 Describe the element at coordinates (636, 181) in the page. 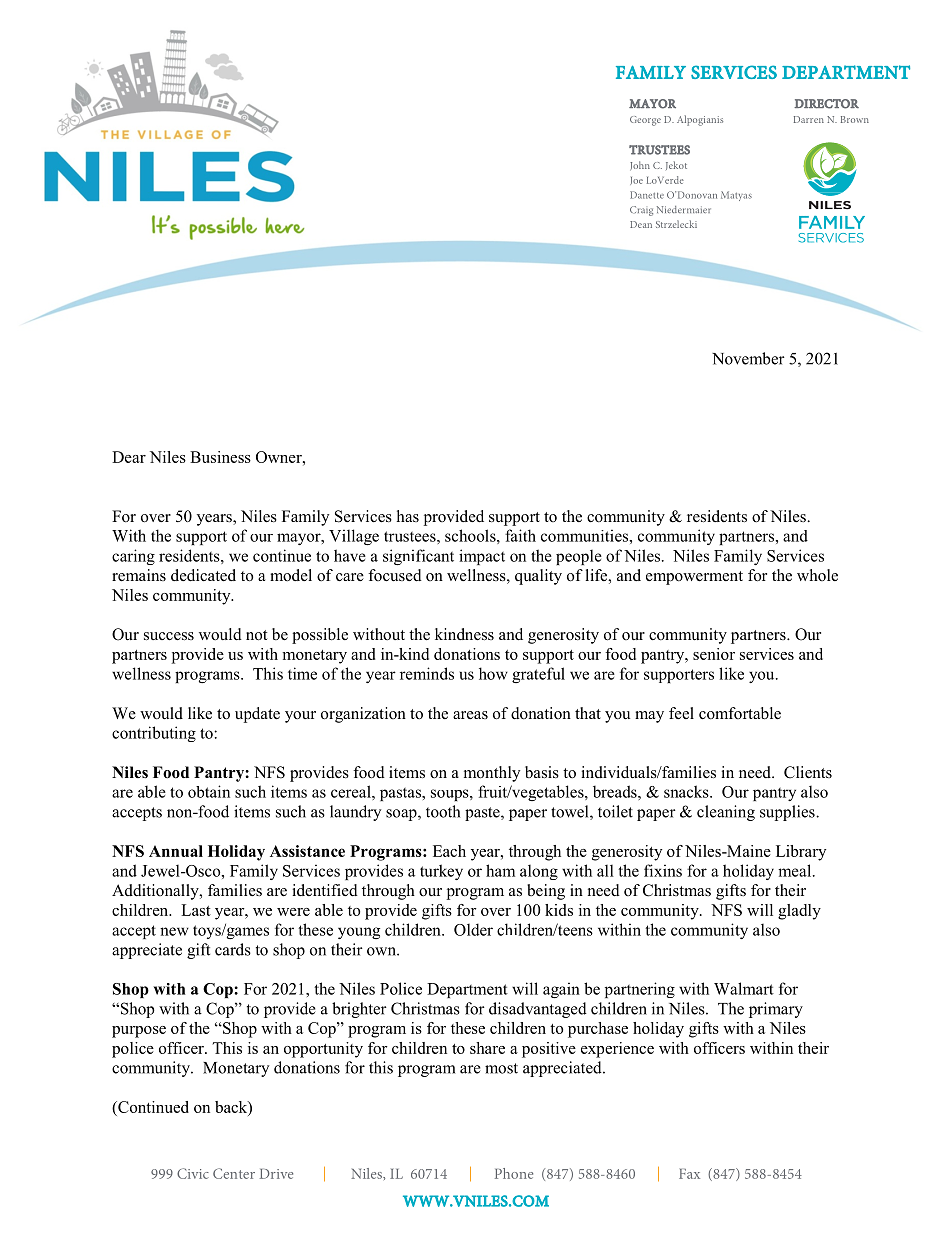

I see `Joe` at that location.
